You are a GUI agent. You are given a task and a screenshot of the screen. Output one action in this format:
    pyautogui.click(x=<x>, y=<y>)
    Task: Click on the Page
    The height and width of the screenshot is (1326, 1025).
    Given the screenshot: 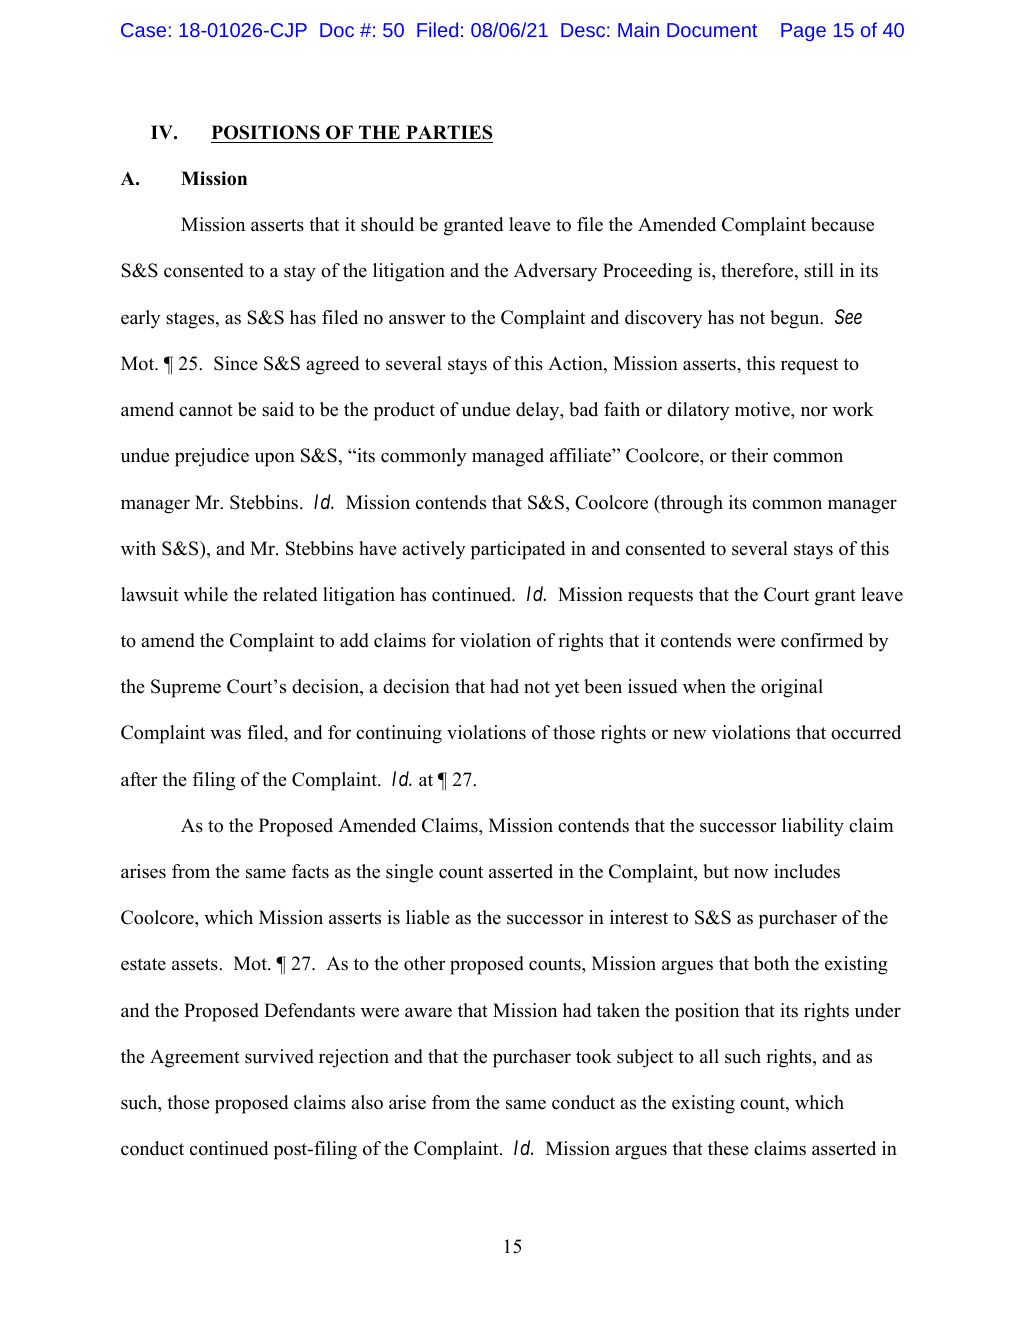 What is the action you would take?
    pyautogui.click(x=803, y=32)
